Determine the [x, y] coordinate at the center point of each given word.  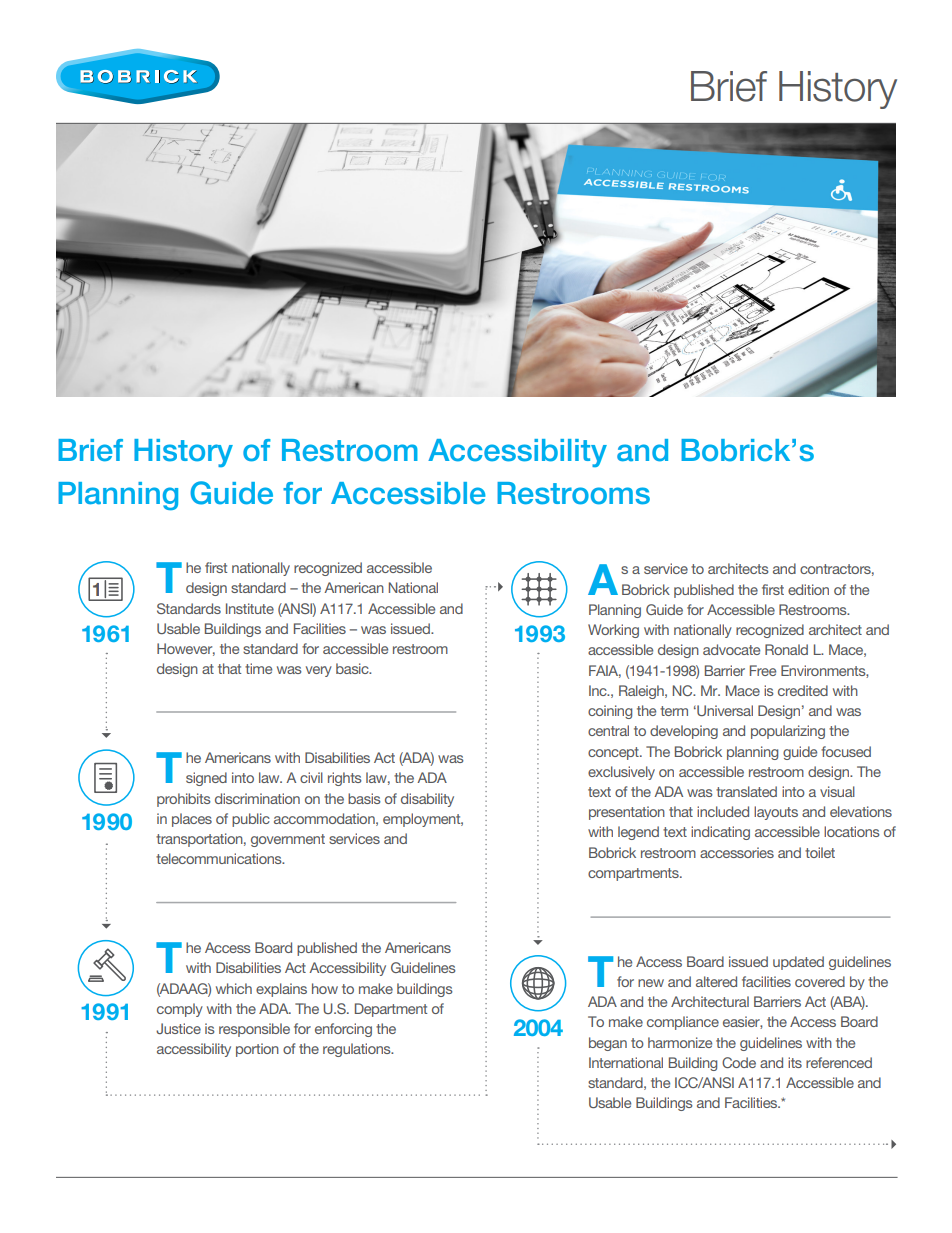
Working [613, 631]
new [651, 983]
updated [798, 963]
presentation [627, 813]
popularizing [788, 732]
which [234, 988]
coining [610, 712]
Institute [250, 608]
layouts [776, 813]
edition [808, 589]
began [608, 1044]
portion [257, 1050]
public [251, 820]
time [258, 668]
